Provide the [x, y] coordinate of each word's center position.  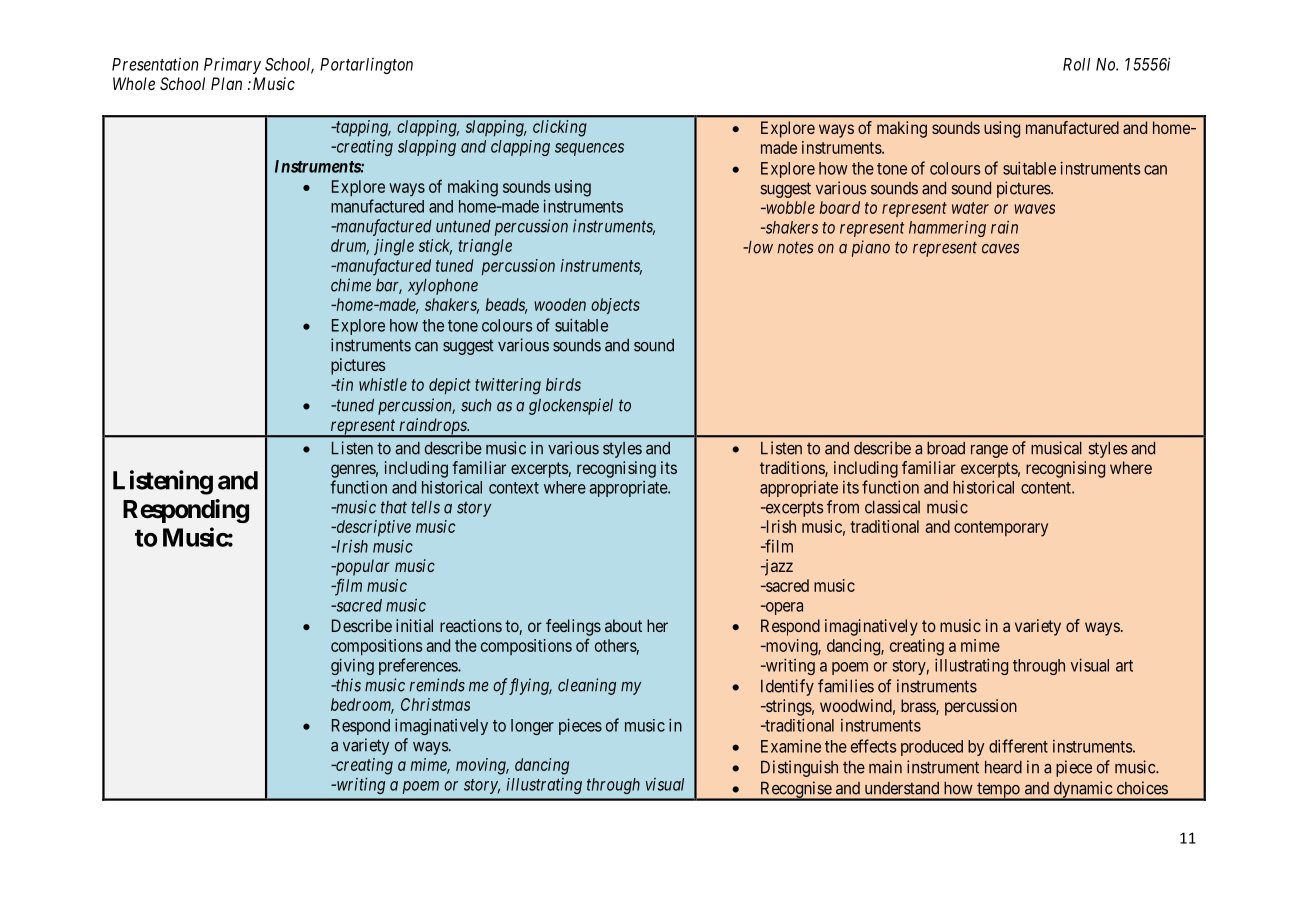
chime [351, 285]
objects [615, 306]
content [1047, 488]
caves [1000, 248]
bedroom [362, 705]
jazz [777, 567]
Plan [226, 83]
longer [532, 727]
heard [1003, 767]
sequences [589, 149]
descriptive [372, 528]
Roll [1076, 64]
